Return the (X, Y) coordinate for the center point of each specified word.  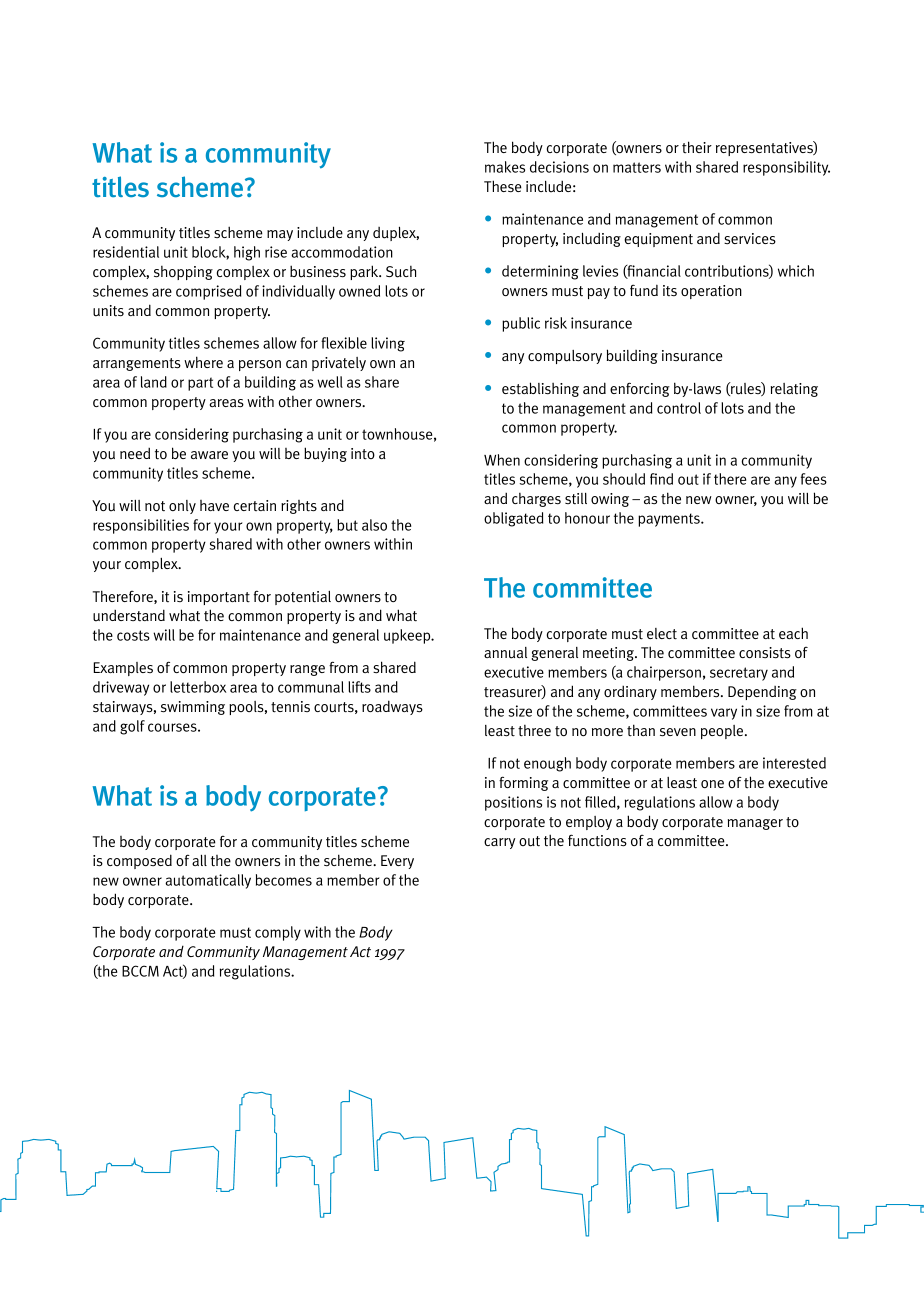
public (521, 324)
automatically (208, 881)
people (723, 732)
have (214, 505)
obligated (513, 519)
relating (794, 390)
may (280, 235)
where (203, 362)
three (534, 731)
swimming (193, 708)
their (697, 147)
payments (670, 520)
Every (397, 862)
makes (505, 167)
